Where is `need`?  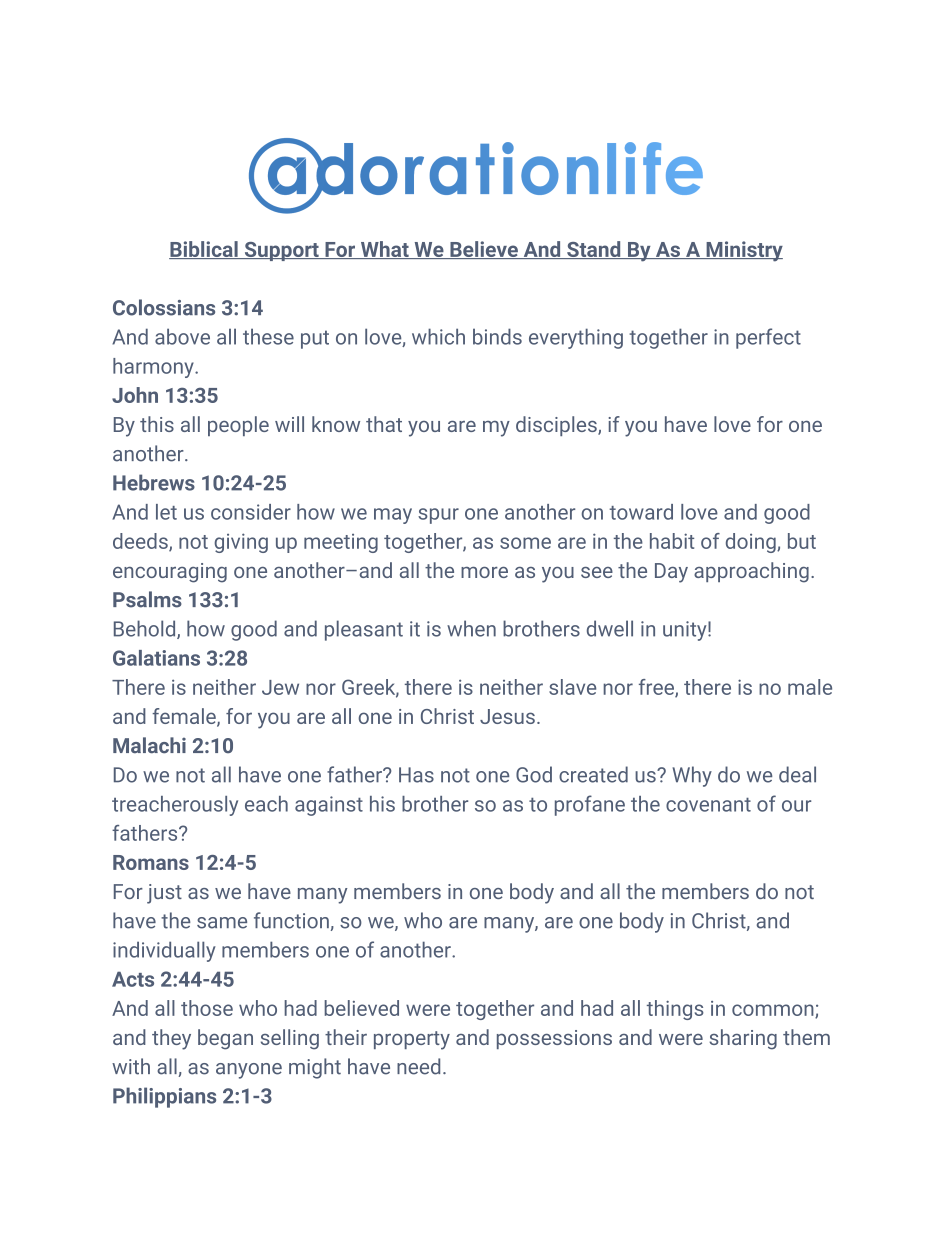 need is located at coordinates (418, 1066).
